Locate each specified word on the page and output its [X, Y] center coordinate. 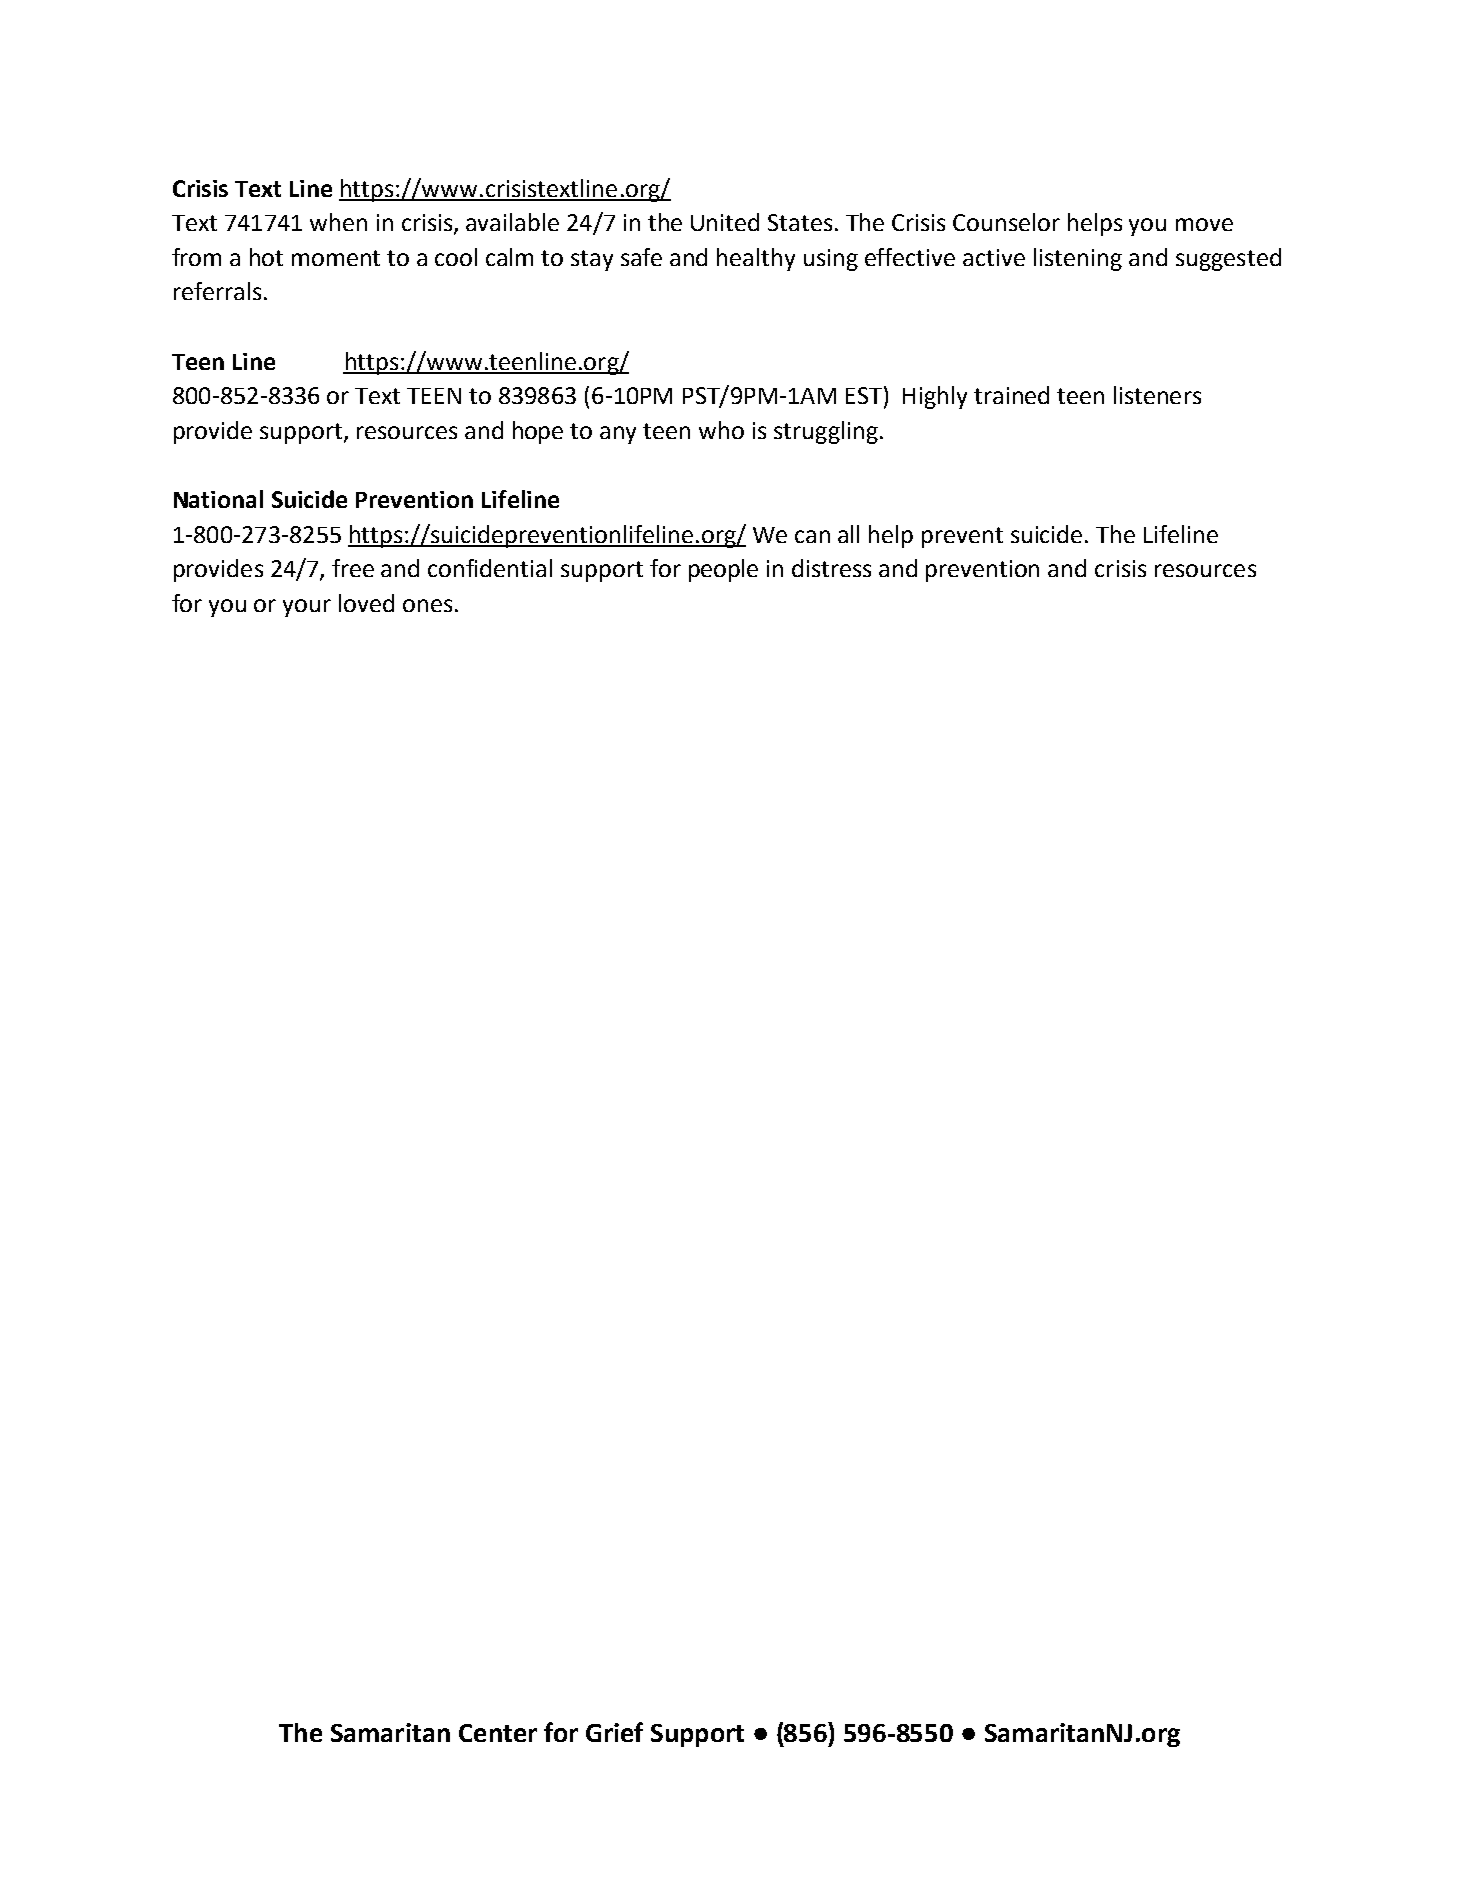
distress [831, 568]
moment [336, 258]
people [723, 570]
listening [1078, 259]
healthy [756, 259]
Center [498, 1733]
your [307, 608]
